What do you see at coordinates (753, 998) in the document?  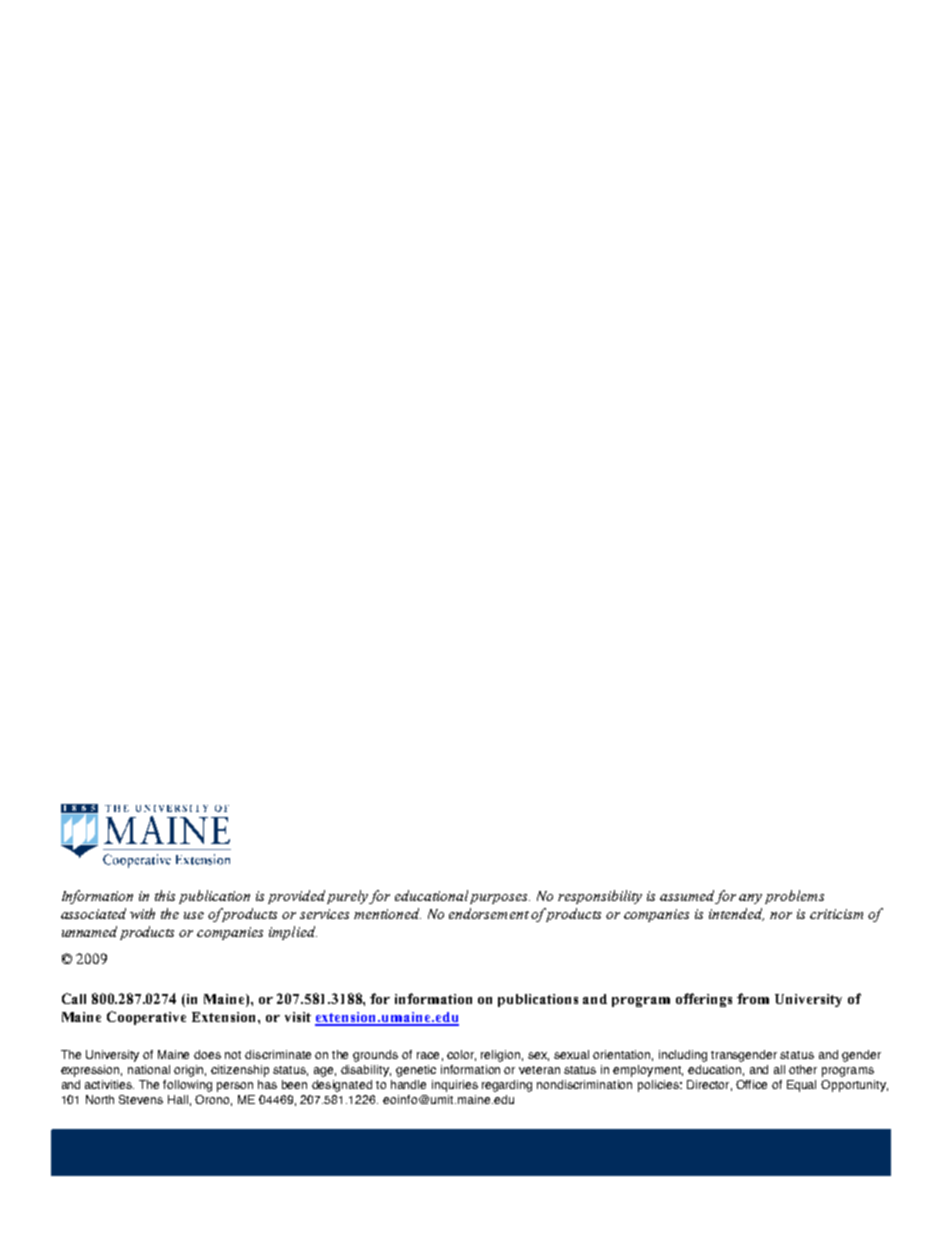 I see `from` at bounding box center [753, 998].
